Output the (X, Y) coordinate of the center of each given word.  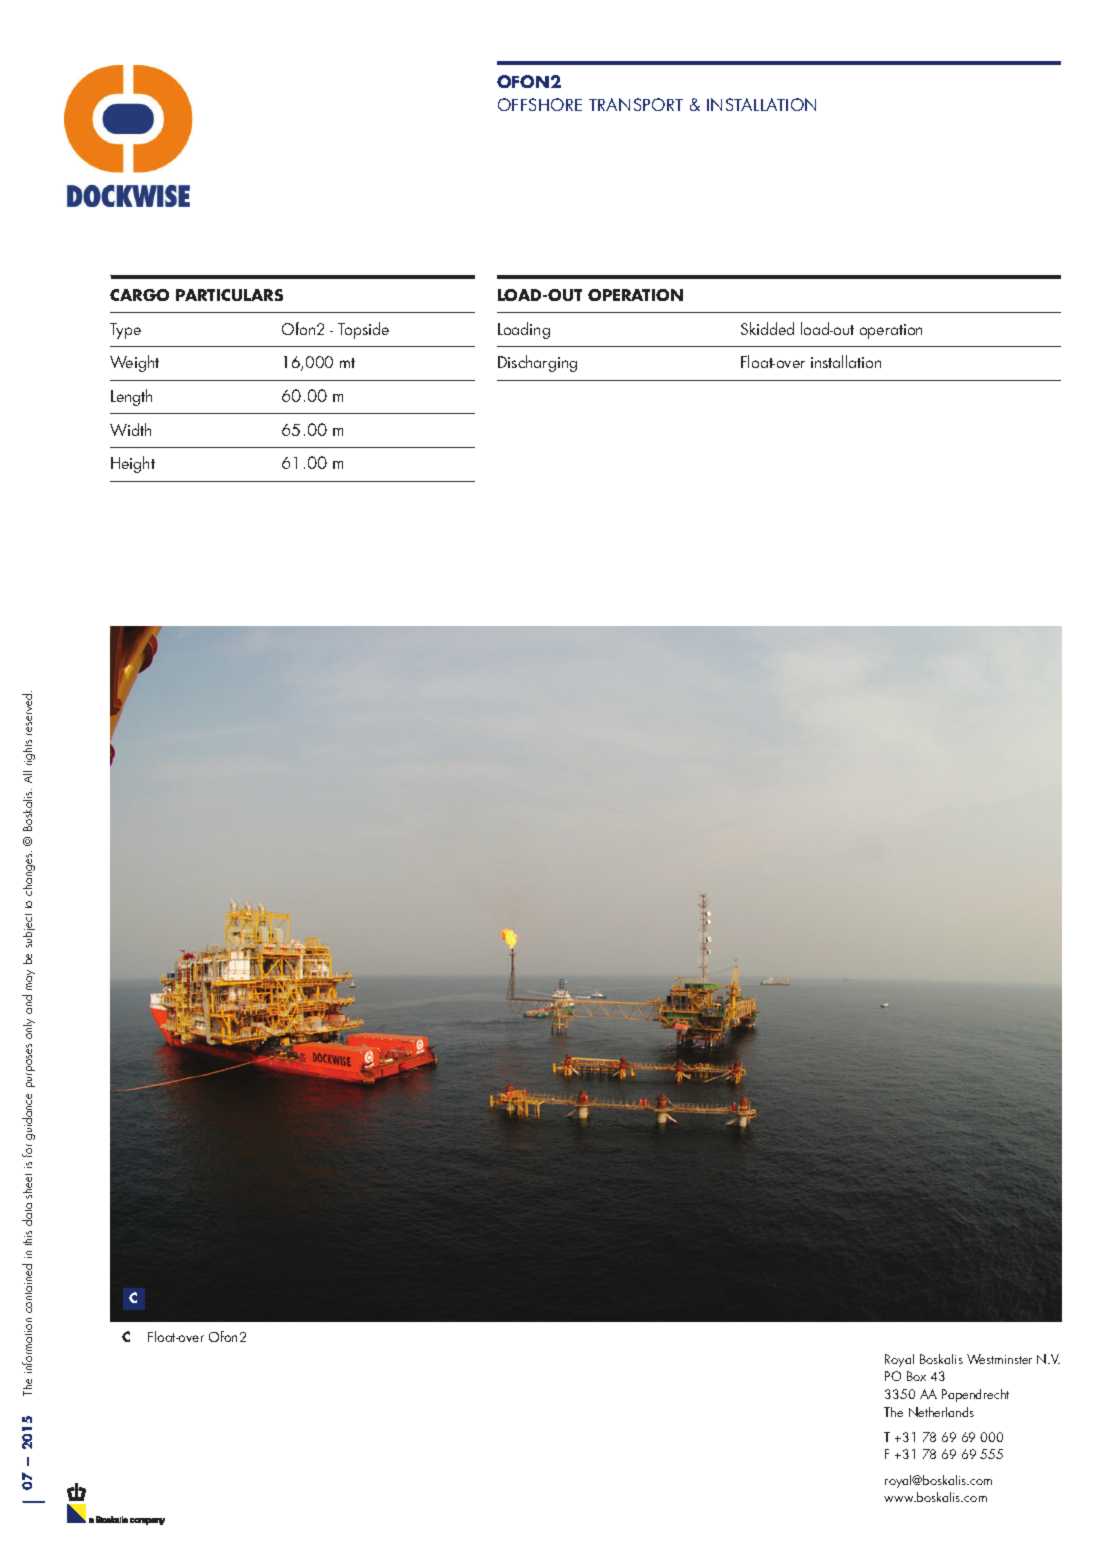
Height (133, 464)
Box (916, 1376)
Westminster (999, 1359)
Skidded (767, 328)
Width (130, 429)
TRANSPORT (636, 104)
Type (125, 331)
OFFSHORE (540, 104)
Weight (134, 363)
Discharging (537, 363)
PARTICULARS (229, 295)
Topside (363, 330)
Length (131, 397)
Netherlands (941, 1412)
